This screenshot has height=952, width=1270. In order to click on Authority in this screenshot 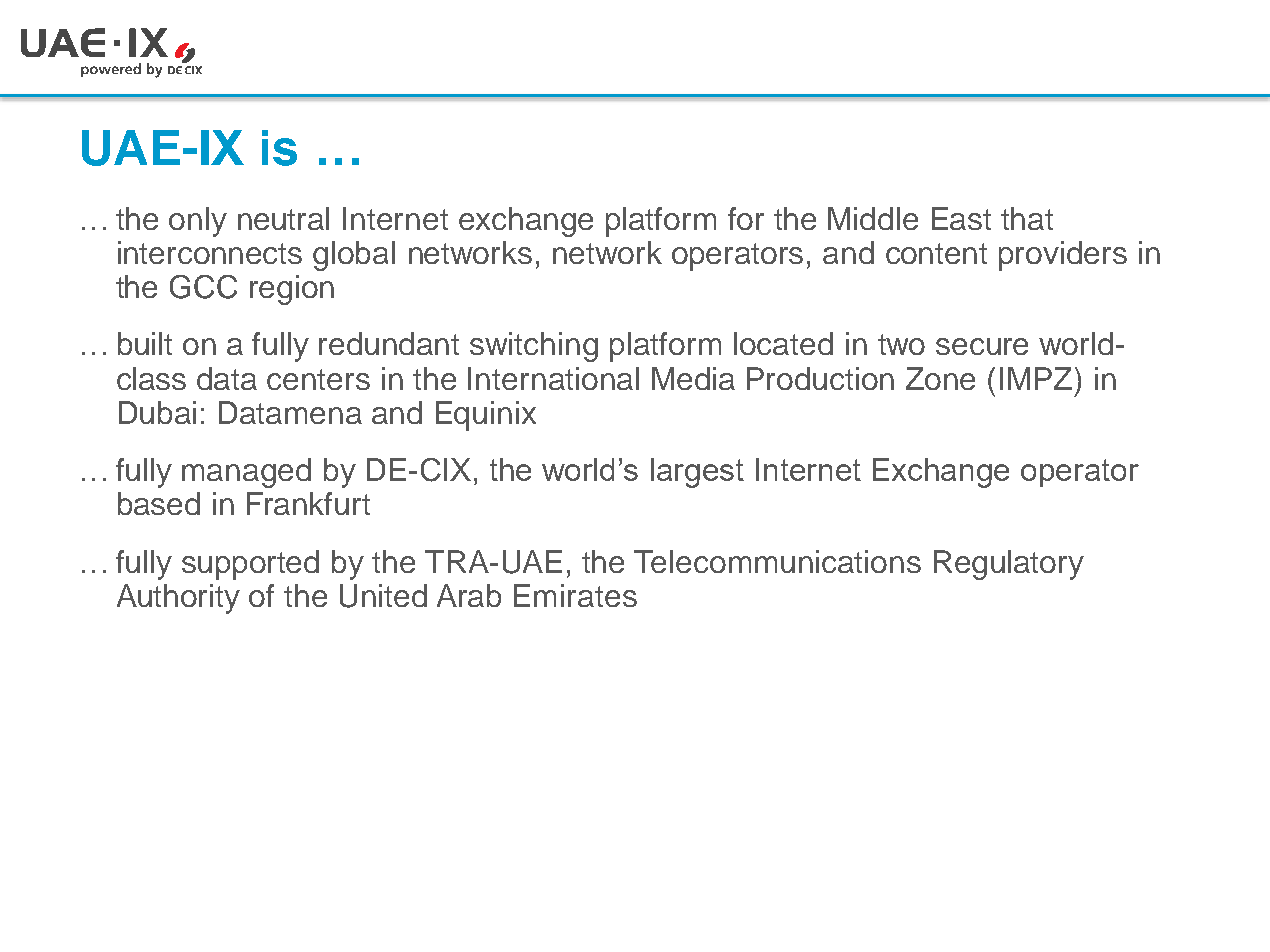, I will do `click(178, 599)`.
